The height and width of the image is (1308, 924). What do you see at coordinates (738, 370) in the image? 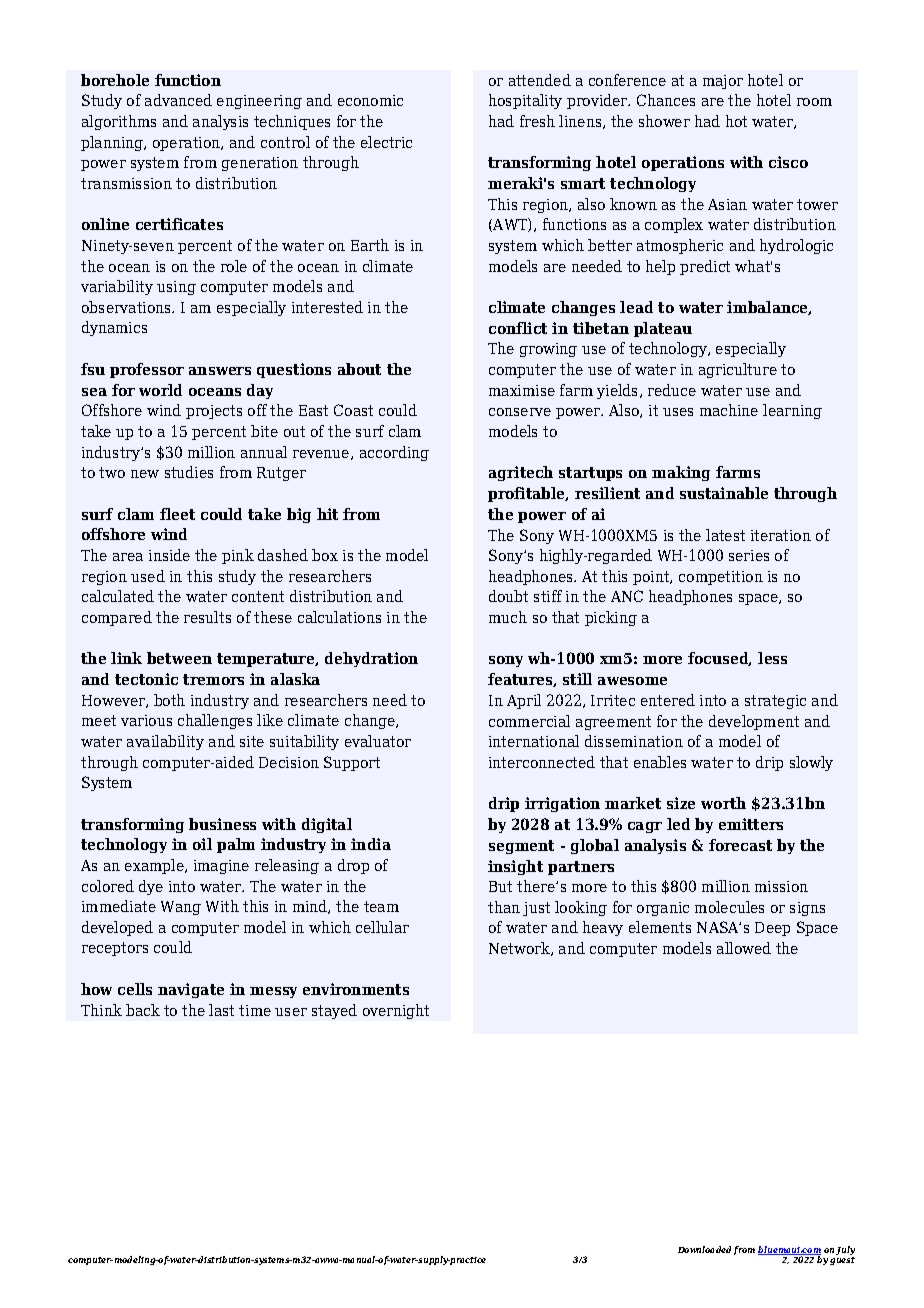
I see `agriculture` at bounding box center [738, 370].
